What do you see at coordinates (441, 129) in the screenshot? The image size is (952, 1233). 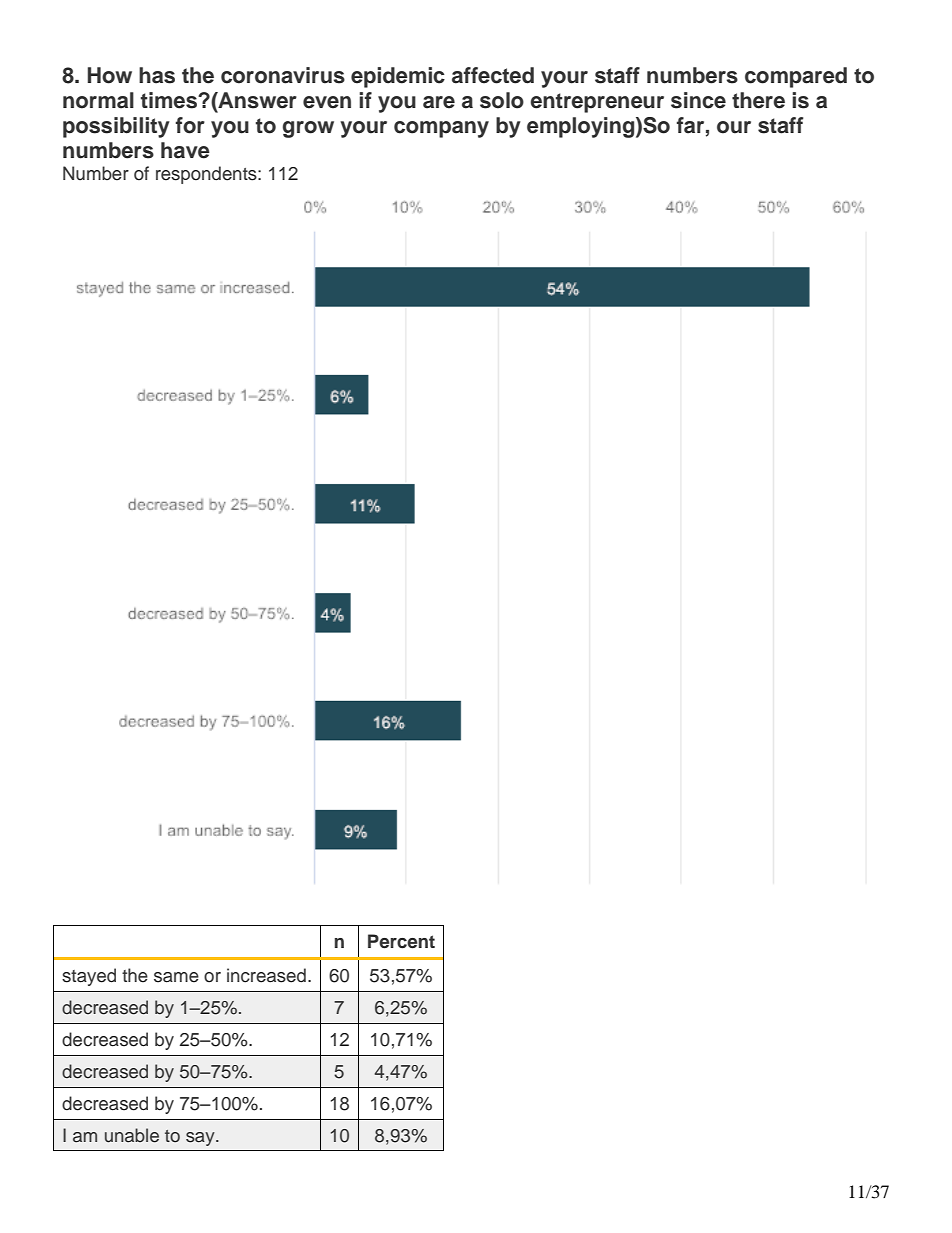 I see `company` at bounding box center [441, 129].
